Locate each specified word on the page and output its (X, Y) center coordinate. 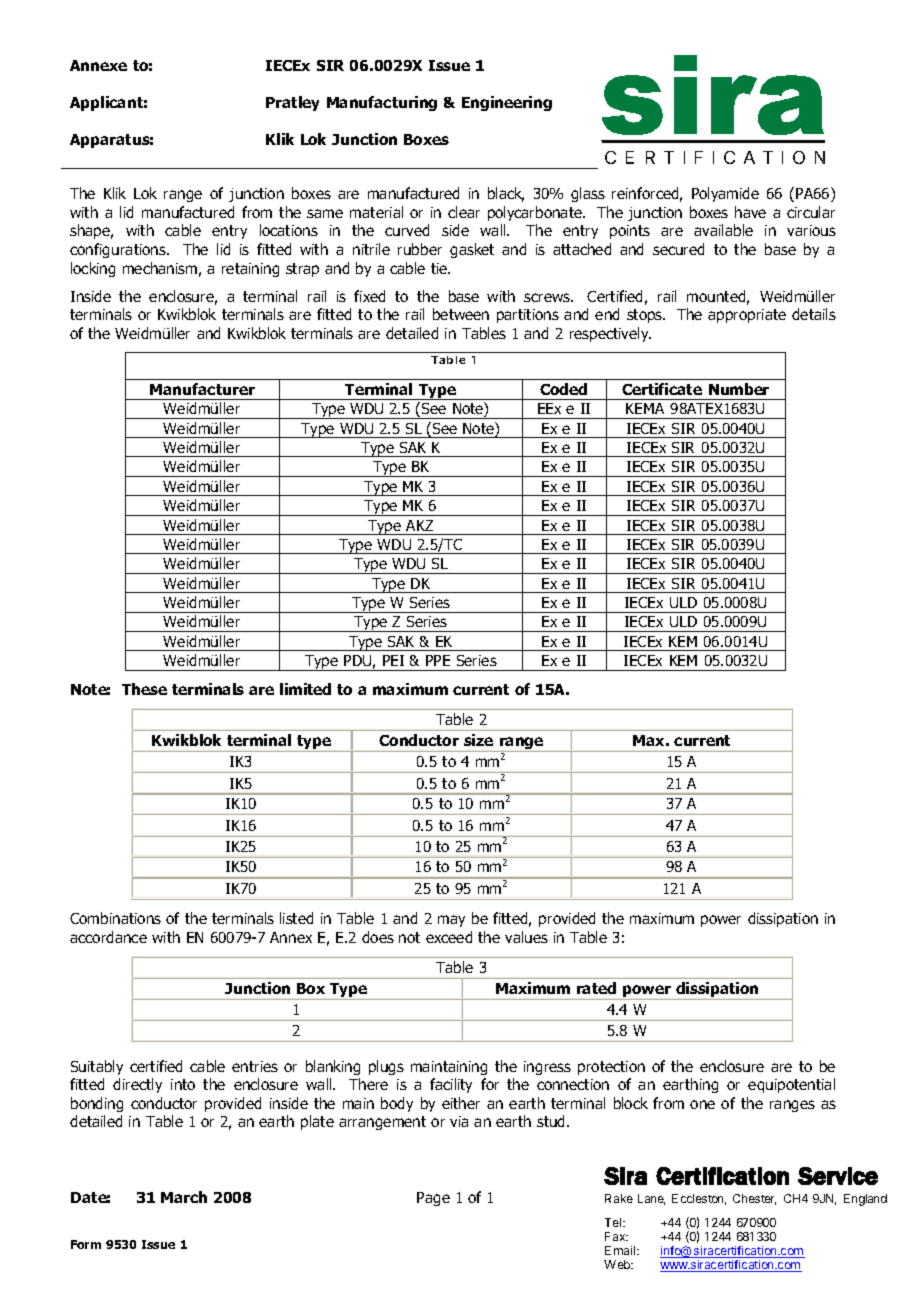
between (461, 314)
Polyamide (725, 194)
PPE (438, 660)
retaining (250, 270)
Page (433, 1199)
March (184, 1197)
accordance (108, 937)
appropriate (747, 316)
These (144, 689)
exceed (449, 937)
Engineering (507, 103)
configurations (119, 250)
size (478, 740)
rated (596, 988)
